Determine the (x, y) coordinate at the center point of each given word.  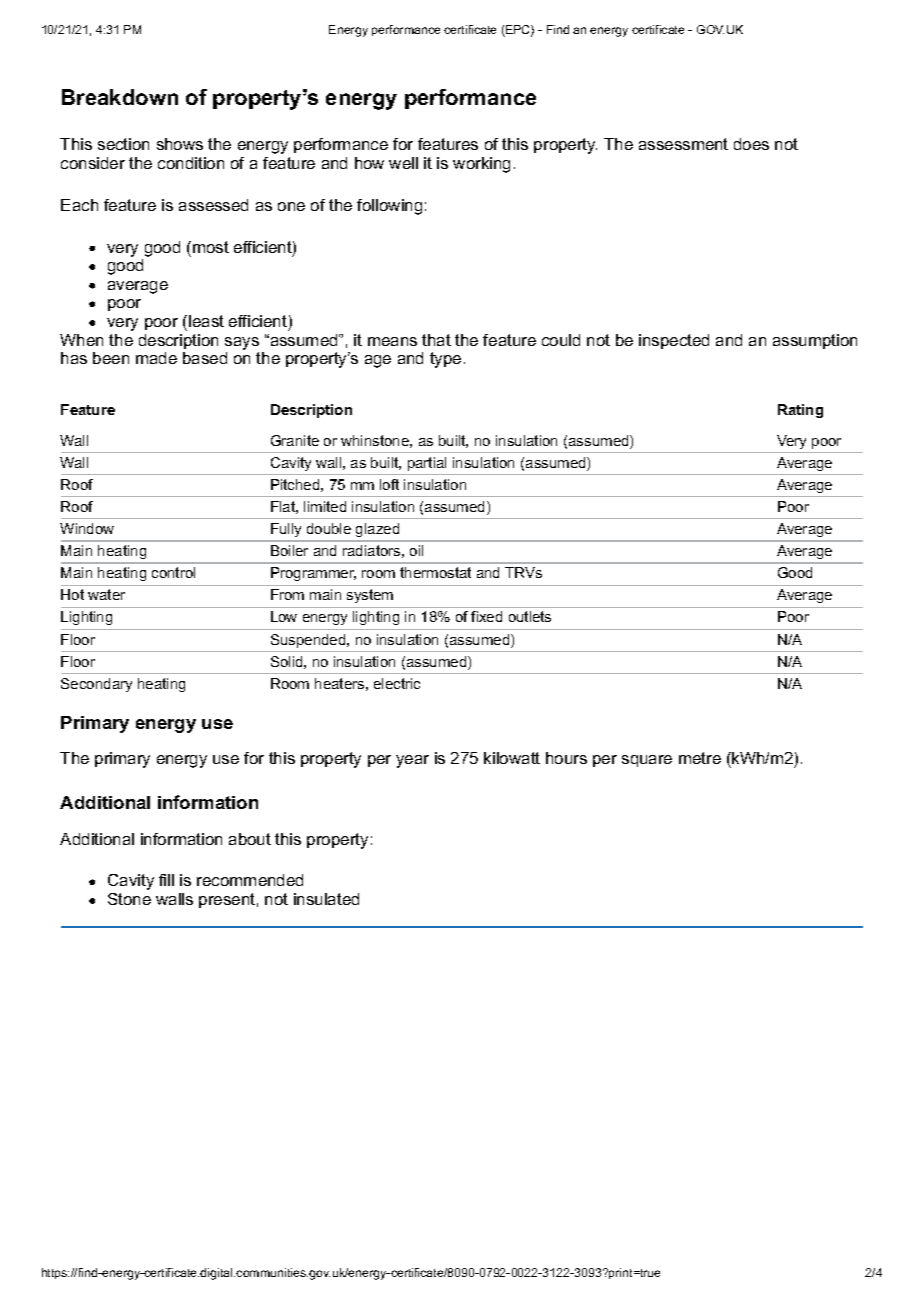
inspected (674, 341)
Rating (800, 411)
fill (166, 880)
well (403, 163)
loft (389, 484)
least (206, 321)
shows (180, 144)
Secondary (96, 685)
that (436, 340)
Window (87, 528)
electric (397, 683)
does (751, 144)
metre (700, 758)
